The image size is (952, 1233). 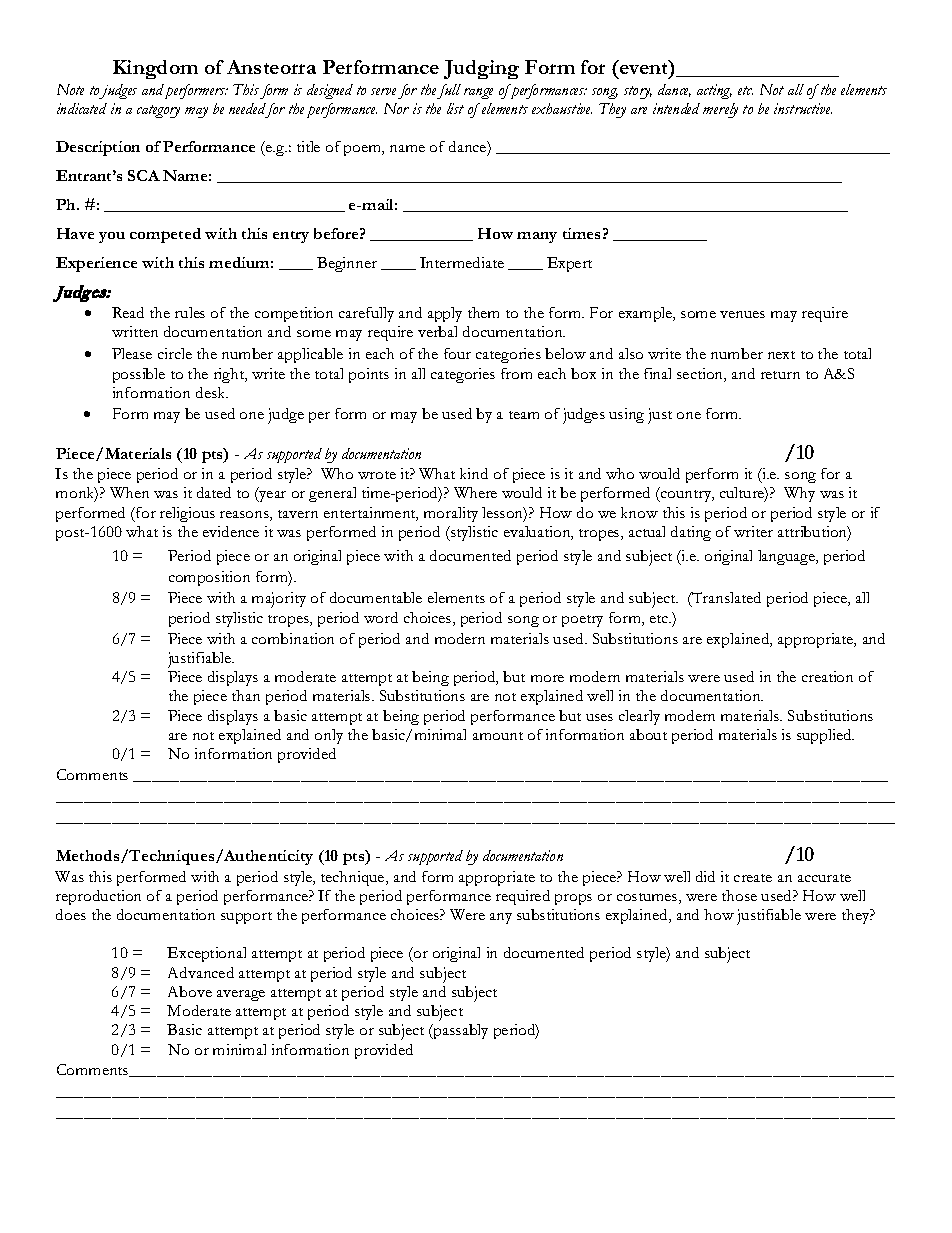 I want to click on passably, so click(x=460, y=1031).
